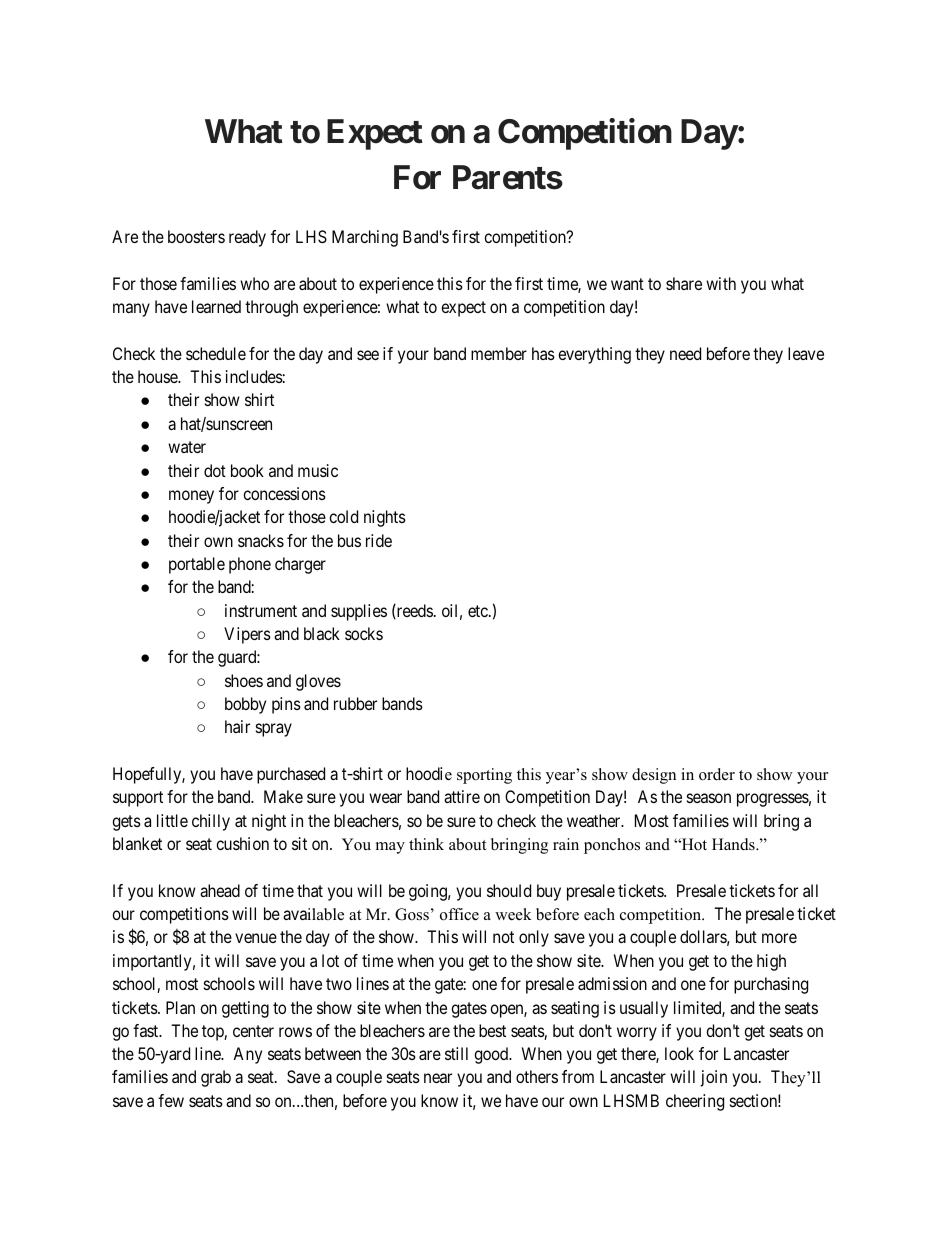  What do you see at coordinates (714, 1078) in the screenshot?
I see `join` at bounding box center [714, 1078].
